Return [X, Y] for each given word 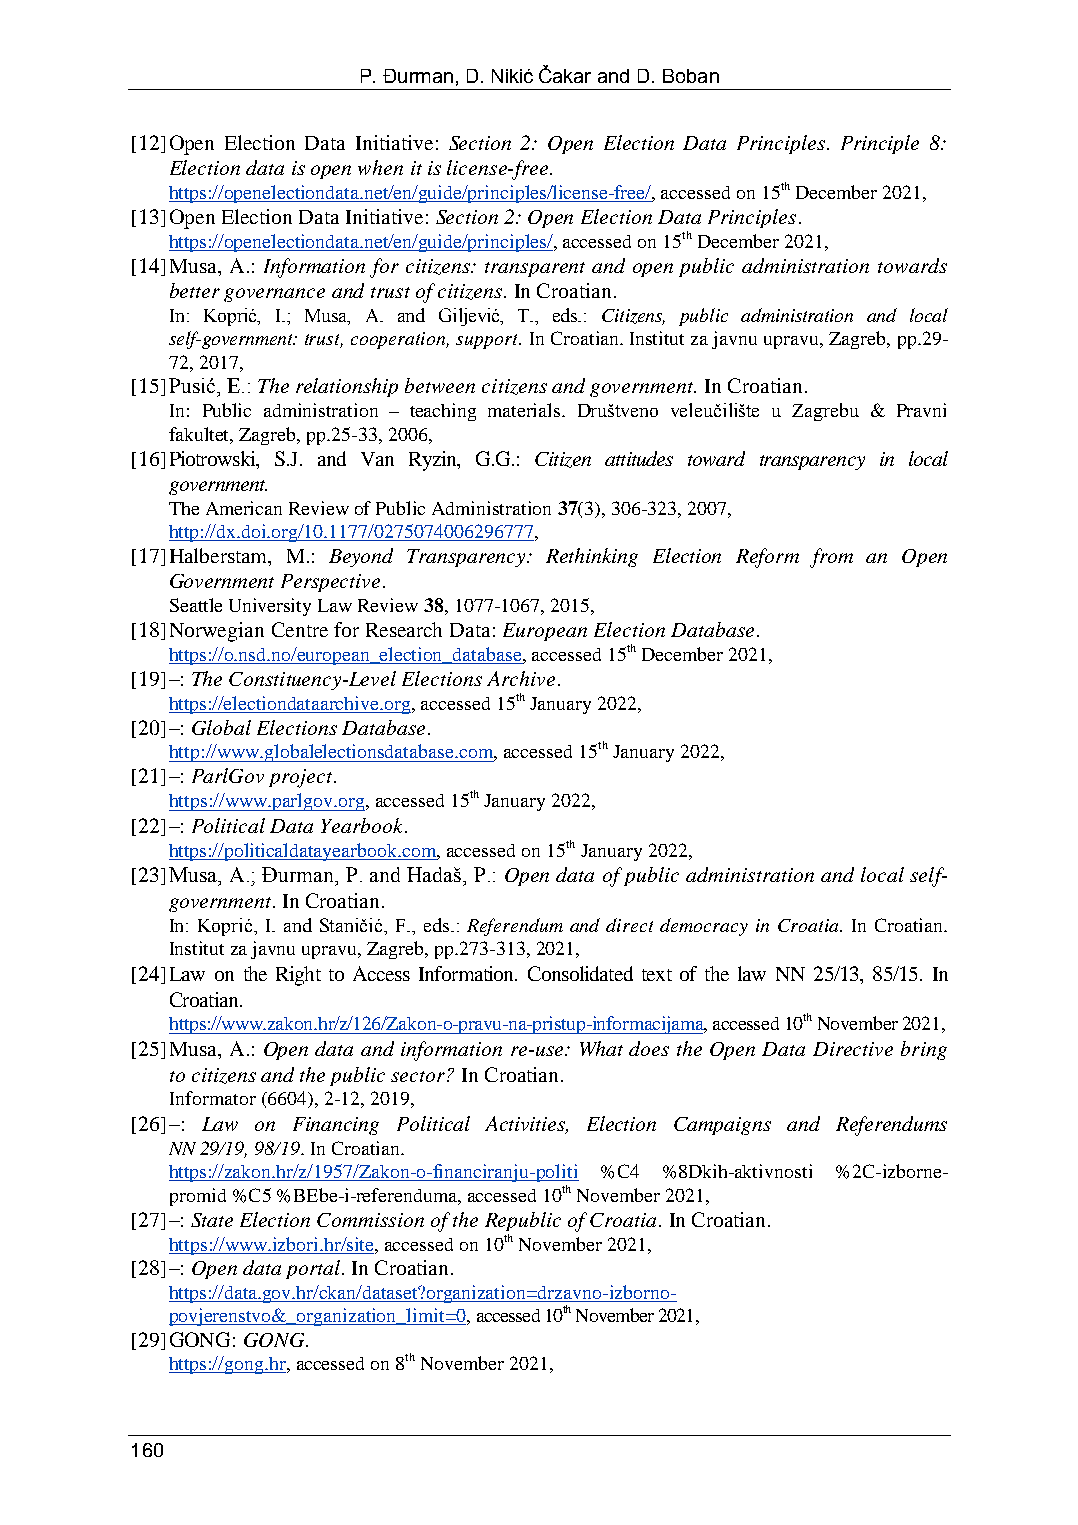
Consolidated [580, 973]
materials [525, 410]
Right [298, 976]
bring [924, 1050]
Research [404, 629]
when [380, 167]
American [244, 508]
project [302, 778]
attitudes [639, 458]
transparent [535, 269]
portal [314, 1269]
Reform [767, 558]
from [831, 558]
